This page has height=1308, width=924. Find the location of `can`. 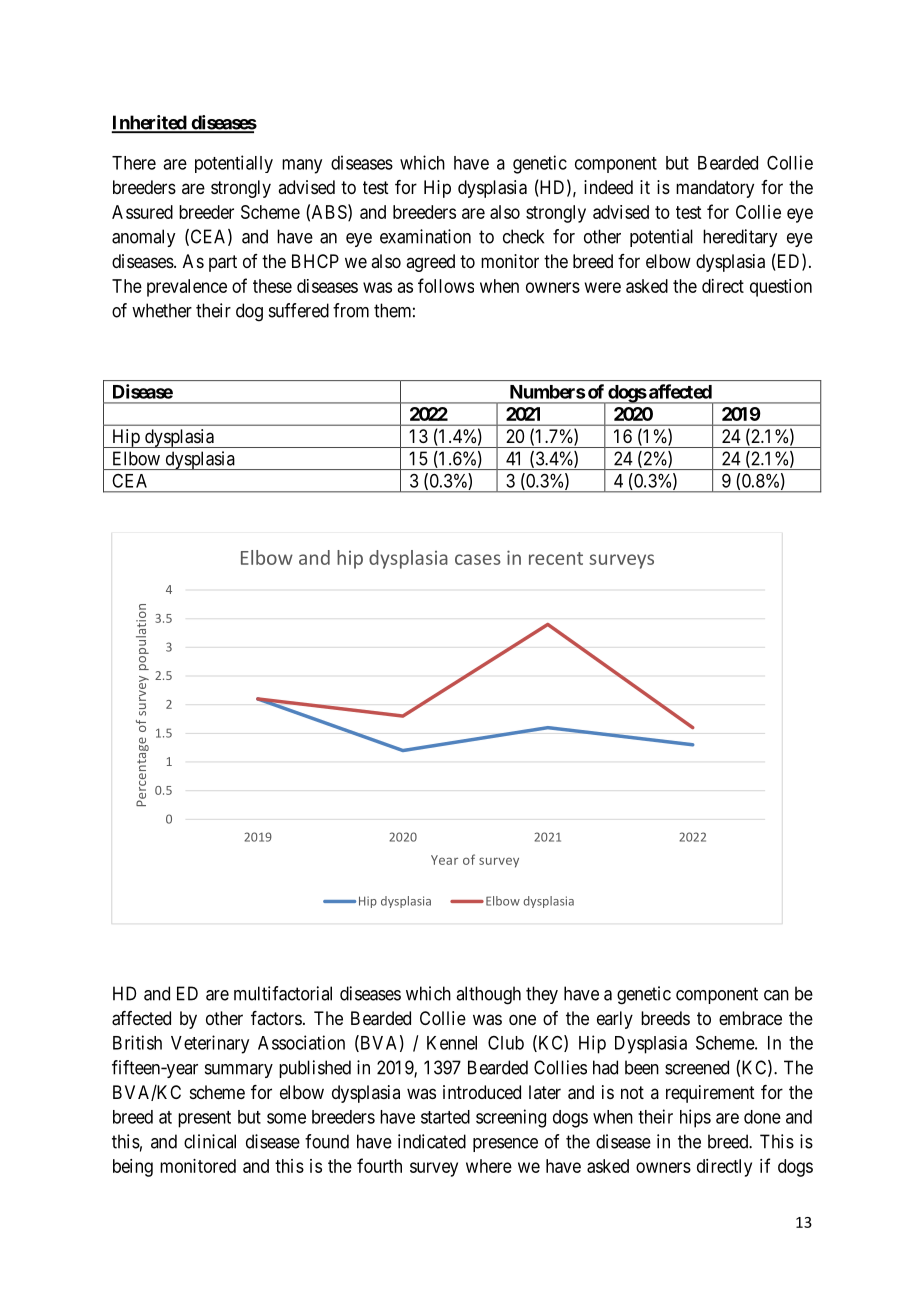

can is located at coordinates (776, 995).
